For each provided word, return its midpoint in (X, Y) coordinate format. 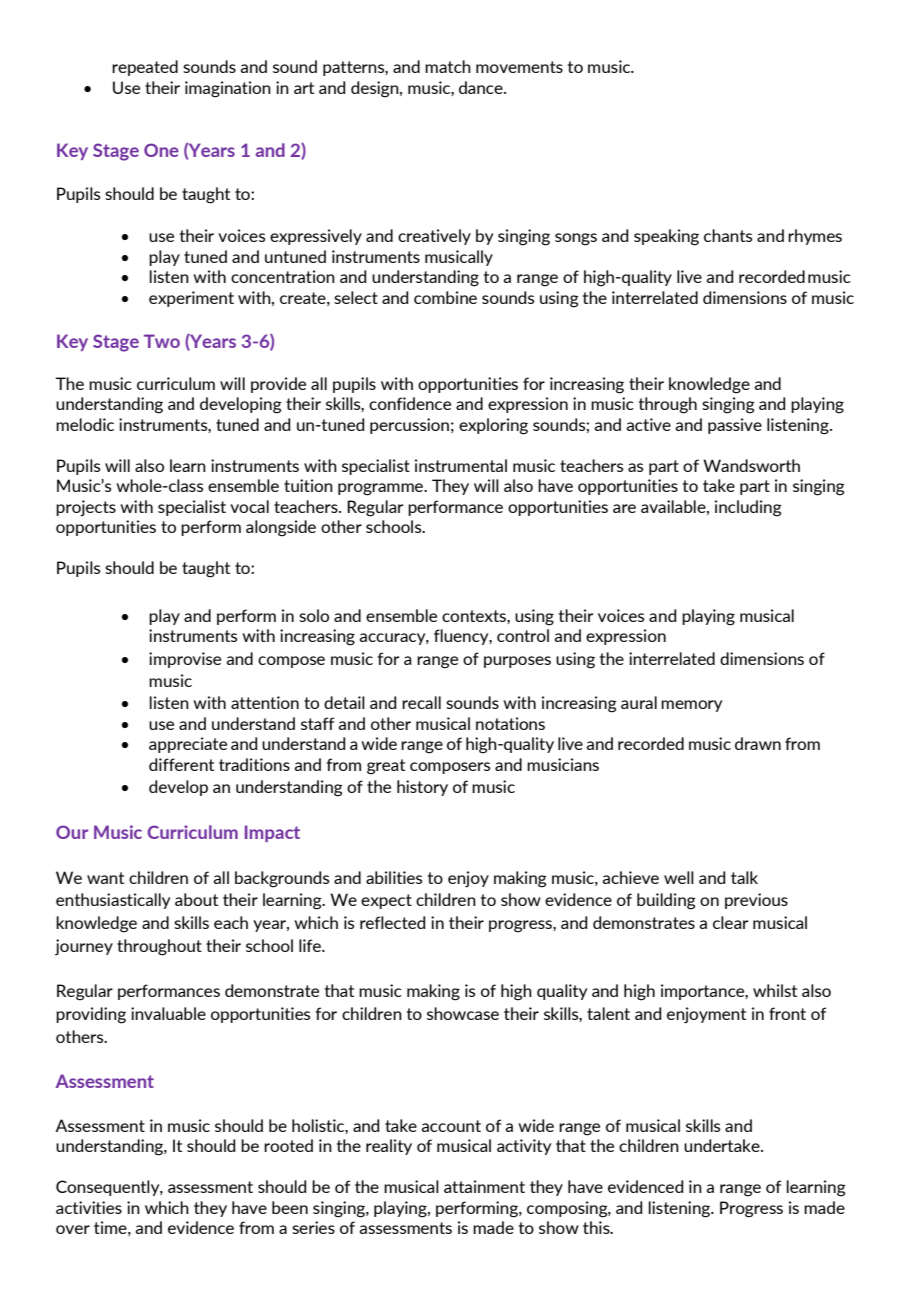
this (597, 1227)
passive (735, 426)
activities (89, 1207)
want (105, 878)
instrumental (461, 465)
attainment (484, 1186)
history (422, 788)
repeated (145, 68)
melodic (85, 424)
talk (744, 877)
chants (728, 235)
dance (482, 87)
